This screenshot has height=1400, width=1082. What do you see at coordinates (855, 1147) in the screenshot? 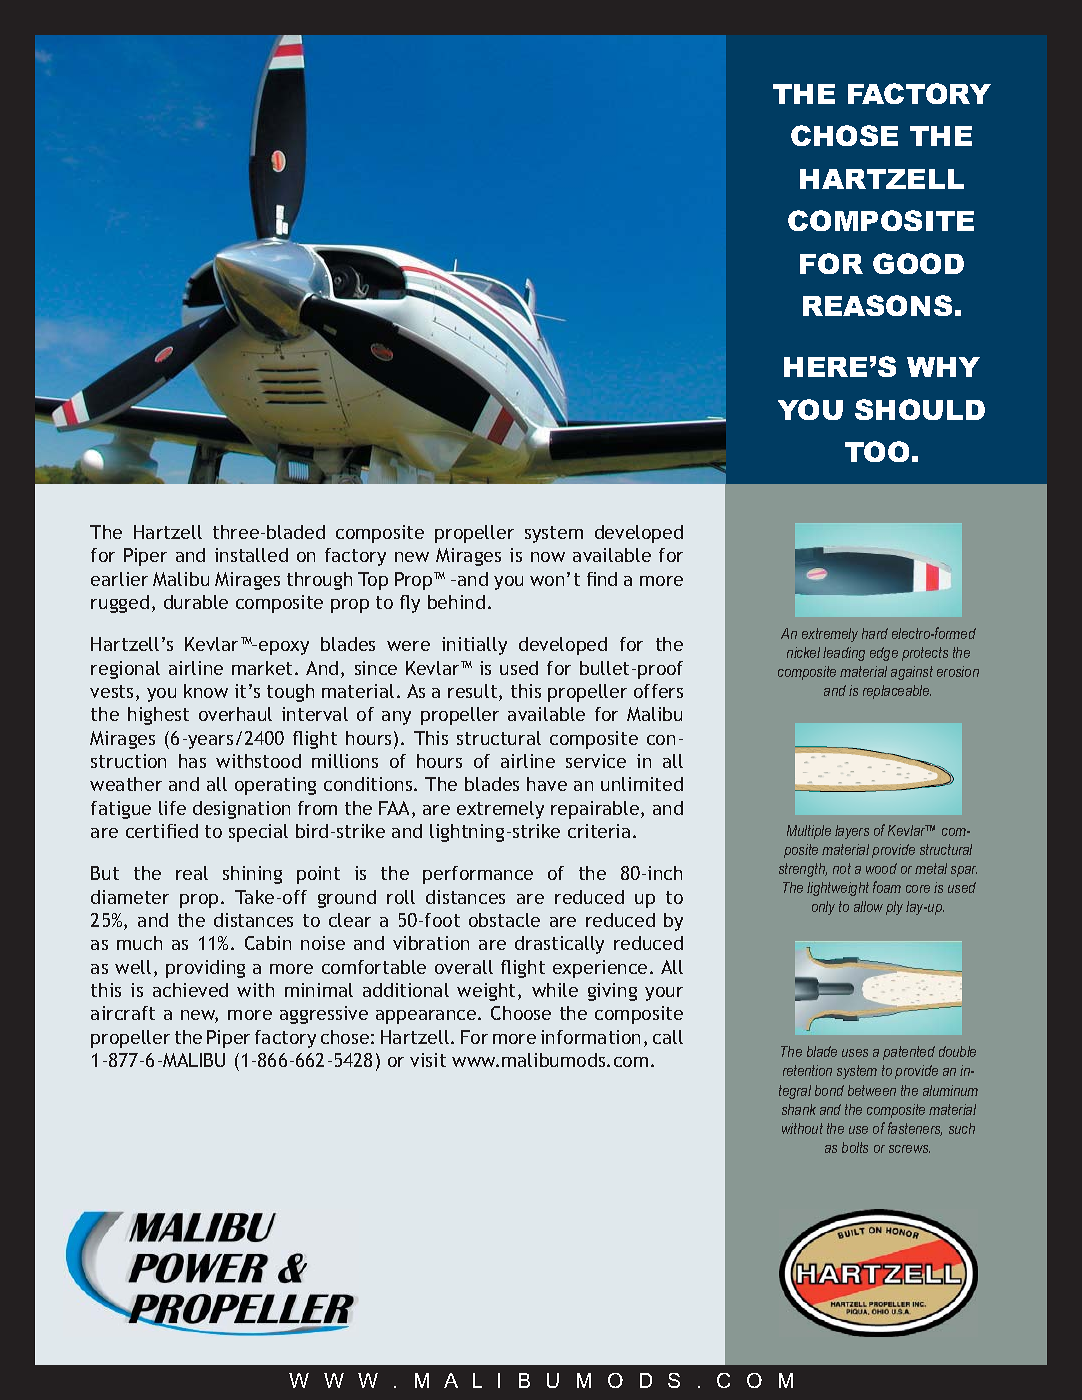
I see `bolts` at bounding box center [855, 1147].
